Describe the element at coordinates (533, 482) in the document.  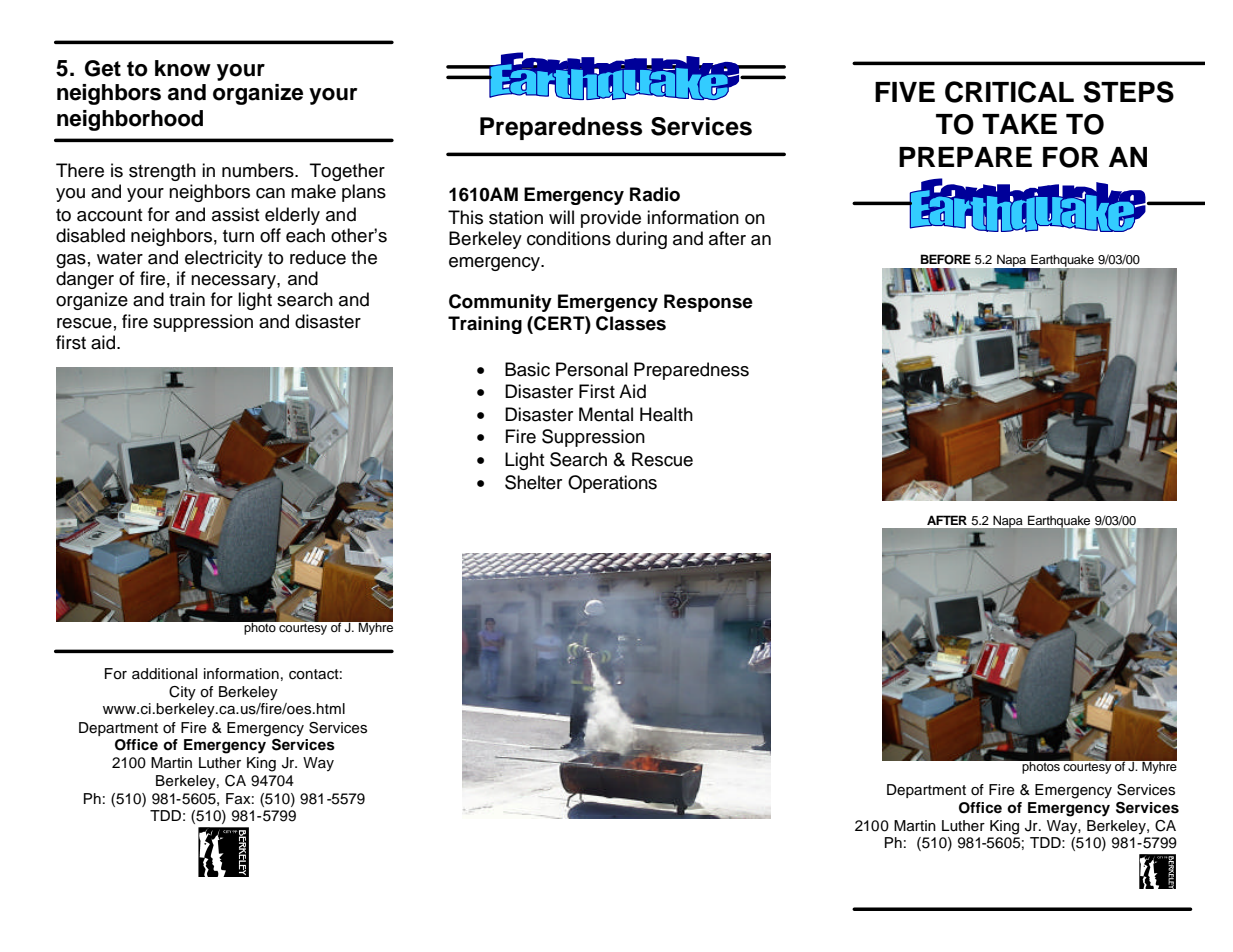
I see `Shelter` at that location.
